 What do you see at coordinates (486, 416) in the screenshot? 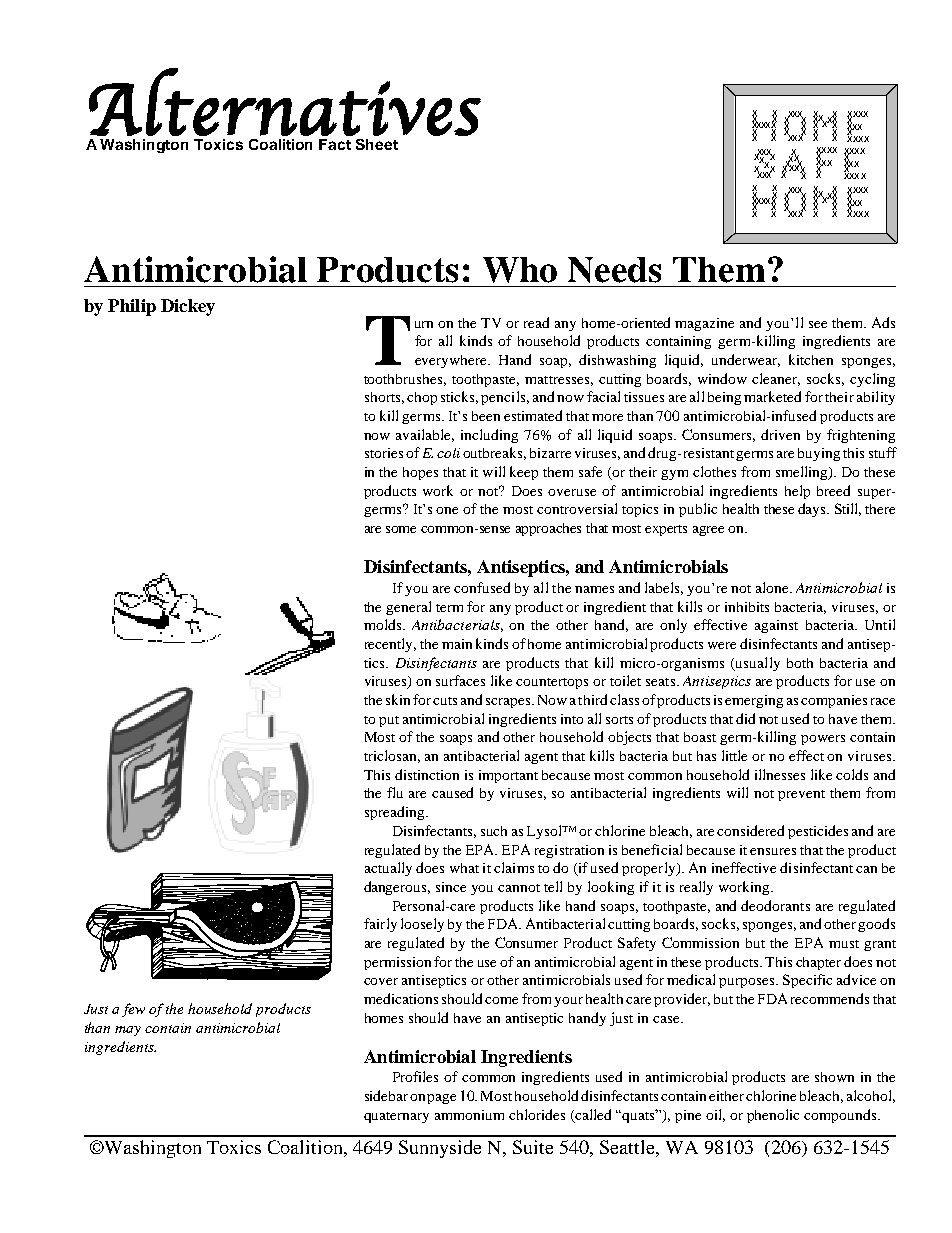
I see `been` at bounding box center [486, 416].
